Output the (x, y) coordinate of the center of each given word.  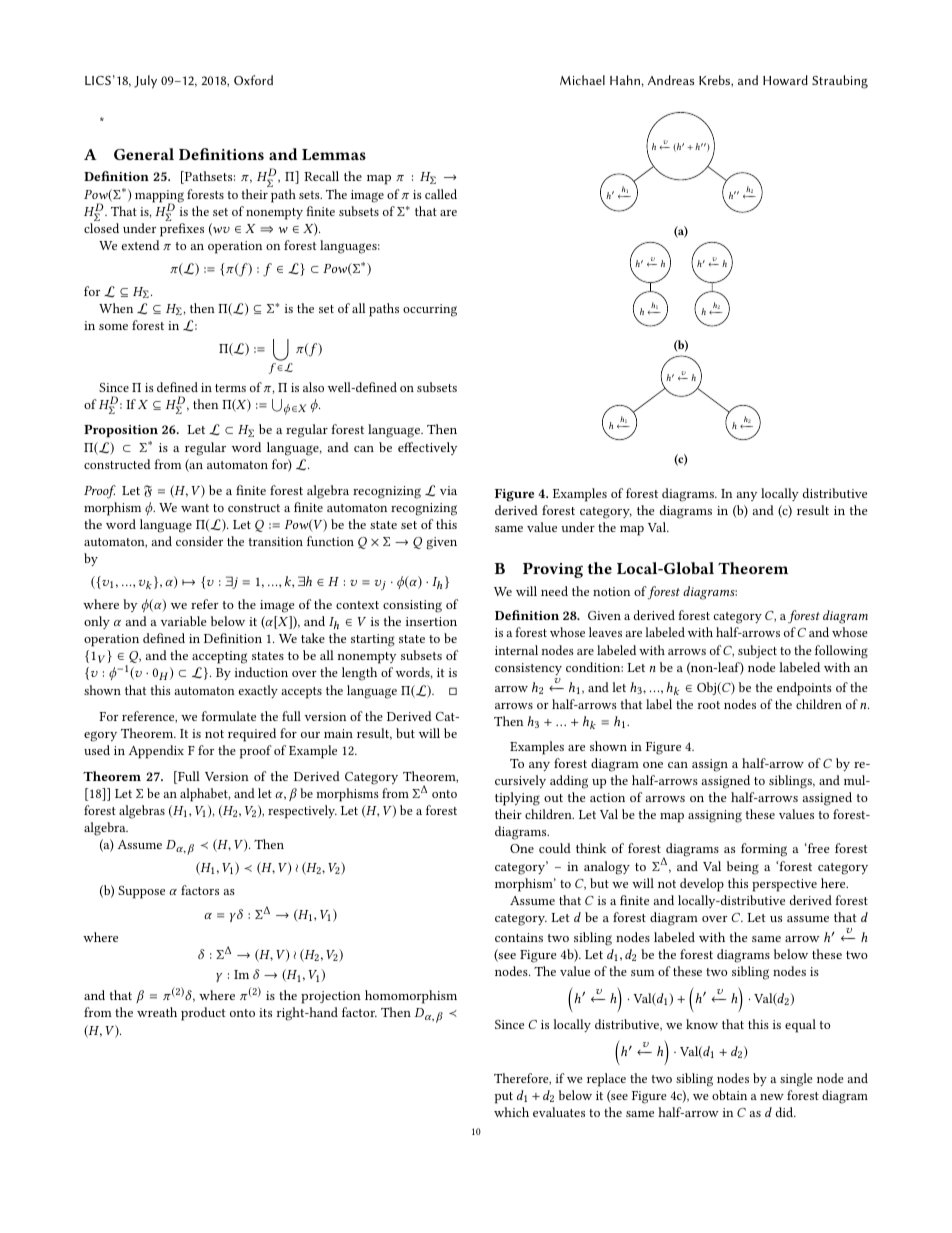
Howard (785, 80)
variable (183, 621)
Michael (582, 80)
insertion (431, 621)
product (203, 1014)
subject (757, 651)
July (145, 82)
